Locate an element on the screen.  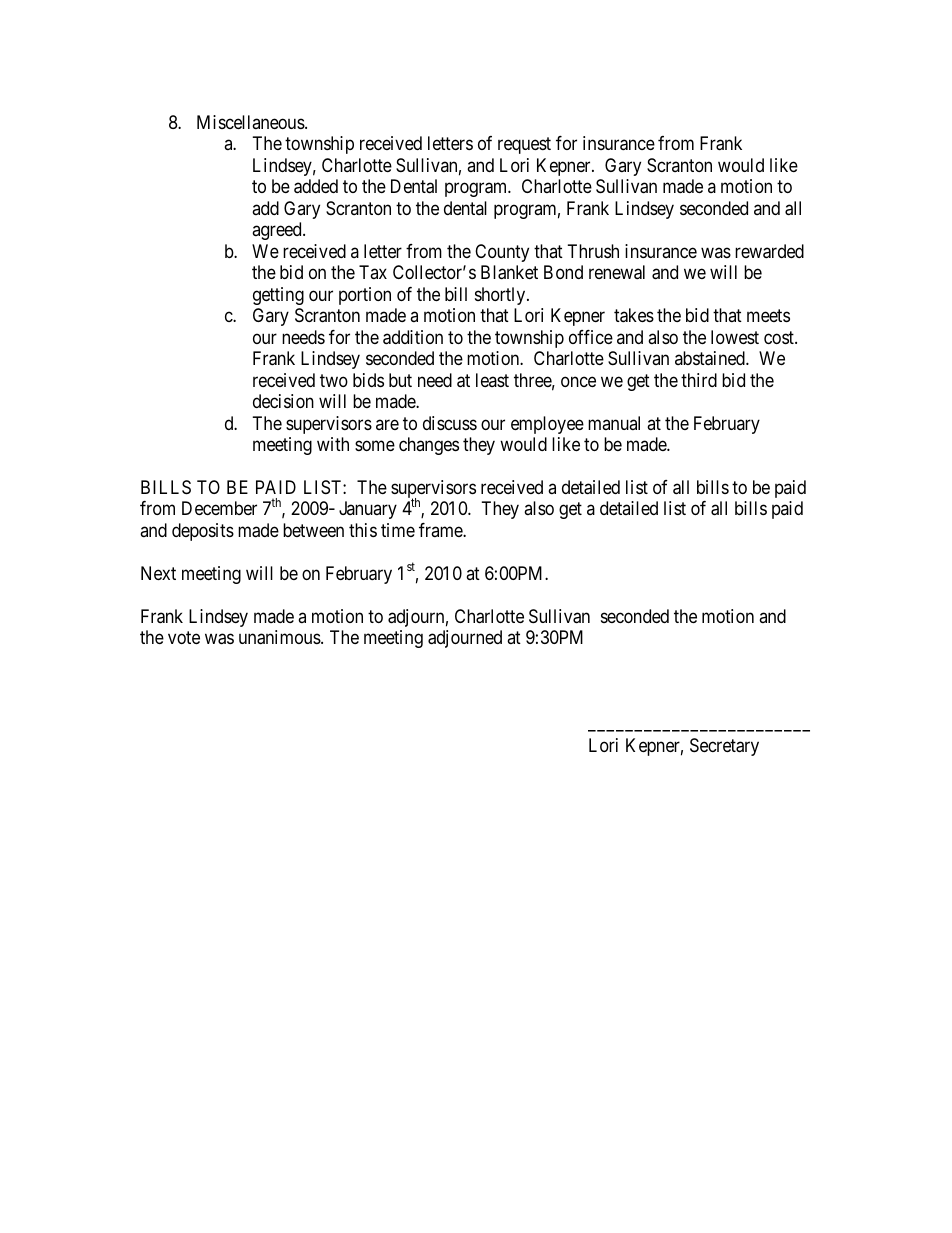
added is located at coordinates (316, 186).
